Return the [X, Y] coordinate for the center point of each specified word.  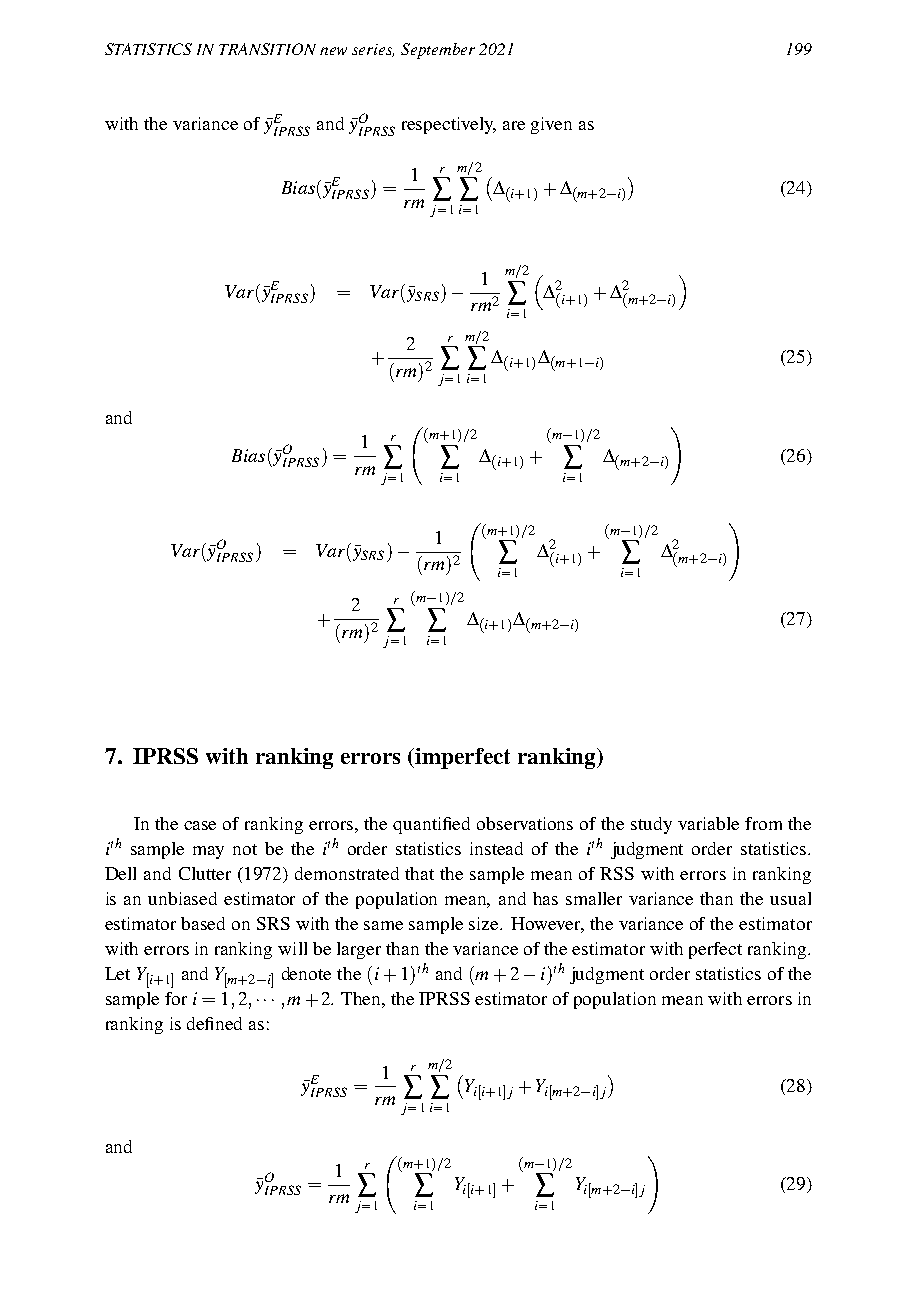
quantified [431, 825]
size [485, 923]
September [438, 51]
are [514, 125]
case [200, 825]
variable [708, 823]
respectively [449, 125]
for [176, 998]
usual [790, 898]
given [551, 125]
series [373, 50]
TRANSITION [267, 49]
